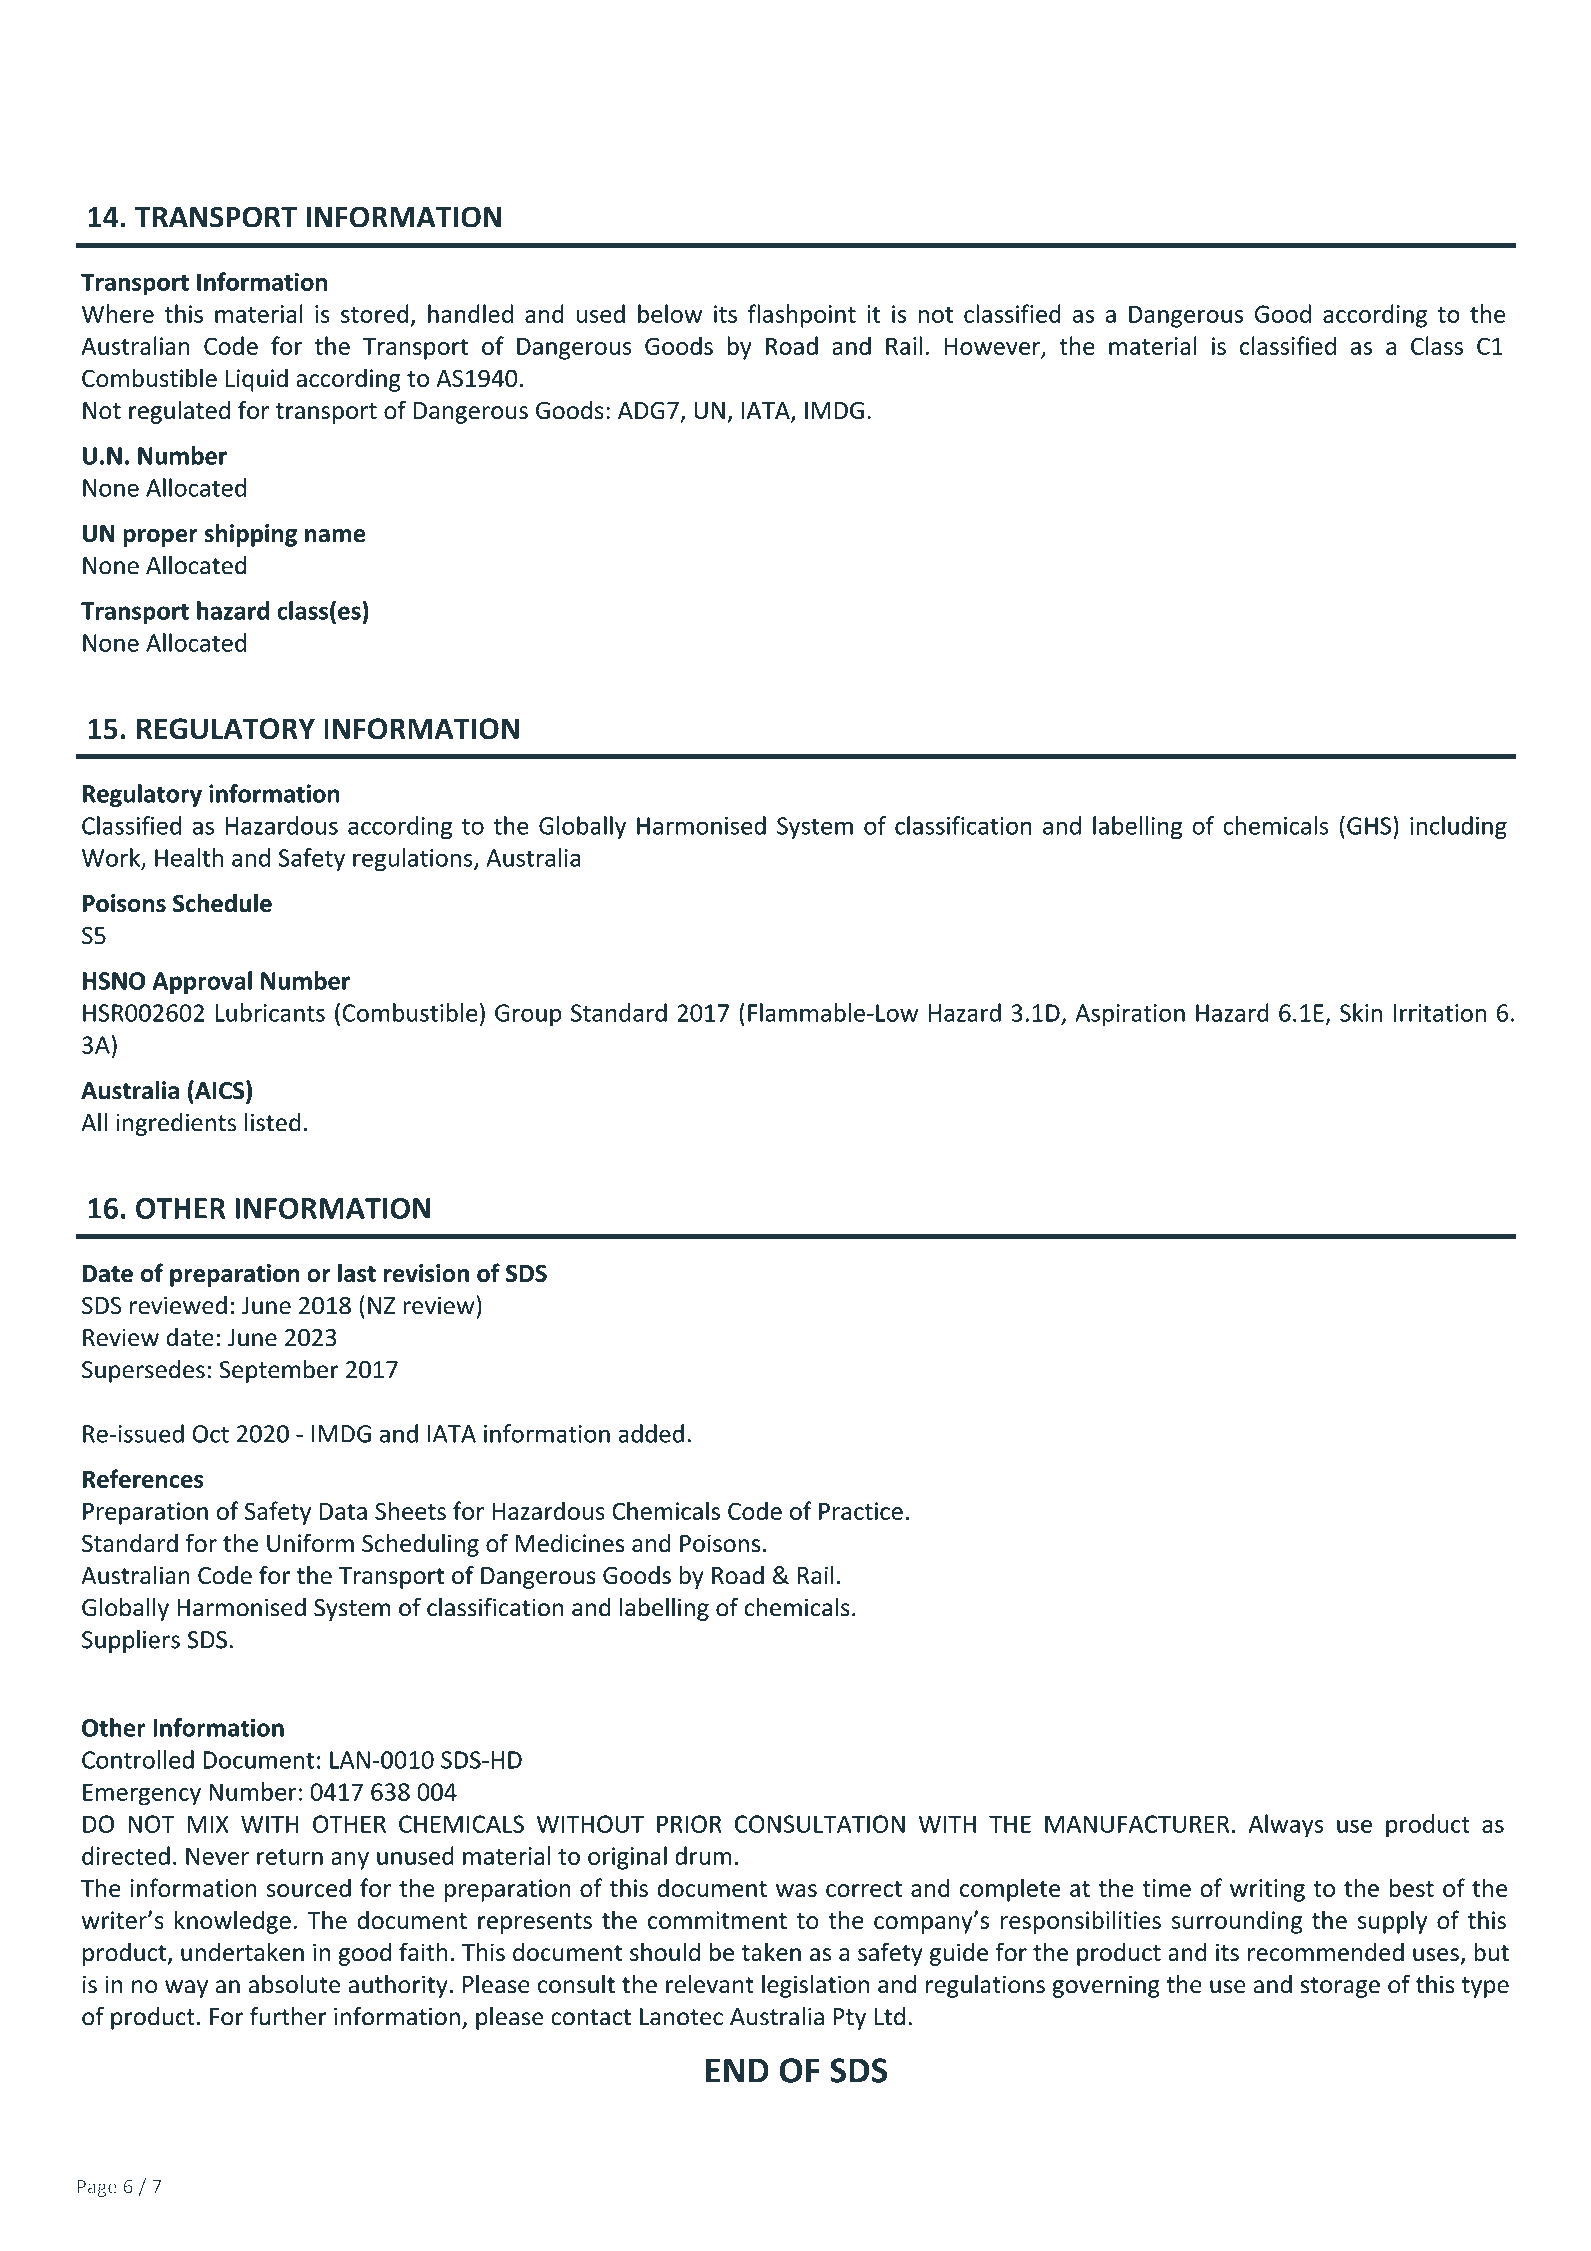  Describe the element at coordinates (850, 2019) in the document. I see `Pty` at that location.
